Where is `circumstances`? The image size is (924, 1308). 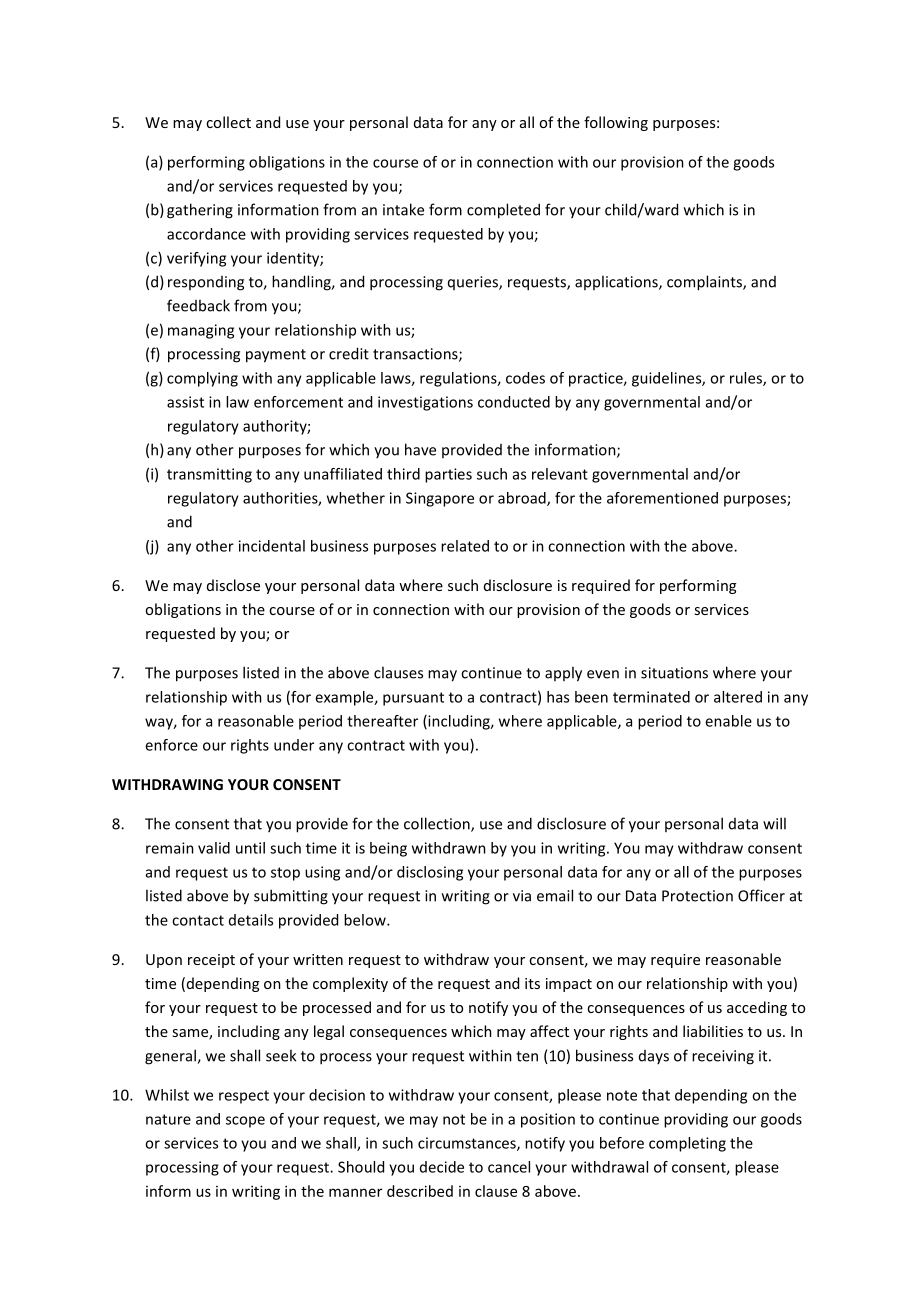
circumstances is located at coordinates (468, 1144).
